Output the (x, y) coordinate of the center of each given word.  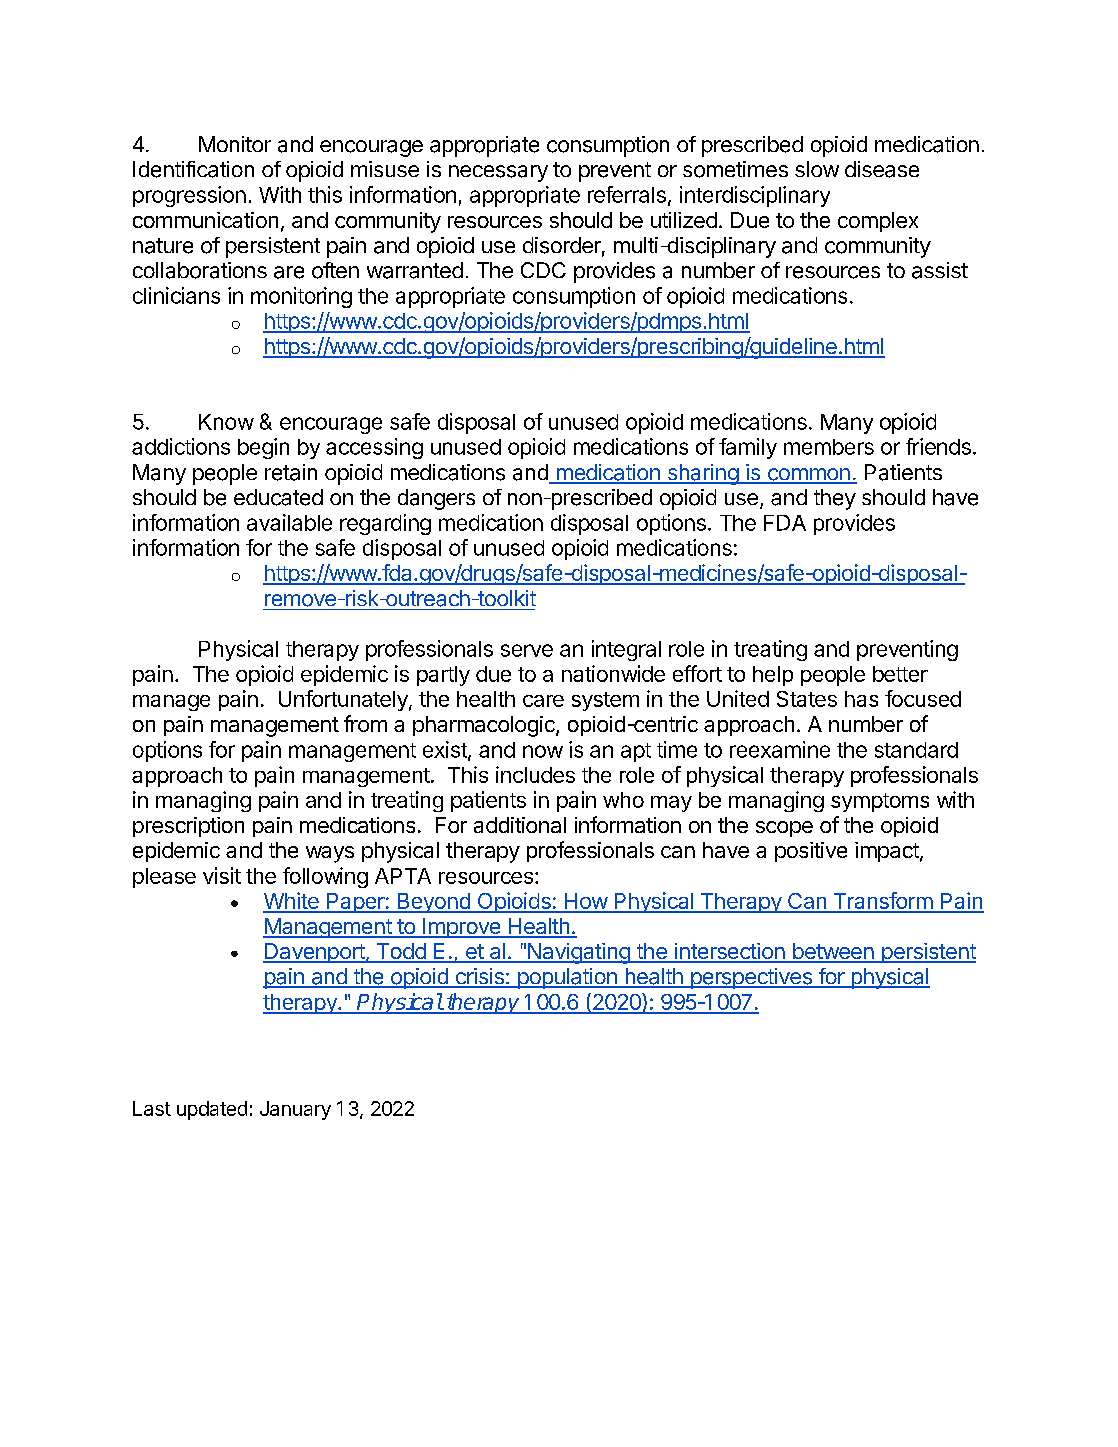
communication (205, 220)
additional (520, 825)
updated (212, 1110)
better (900, 674)
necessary (498, 173)
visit (222, 875)
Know (226, 422)
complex (878, 222)
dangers (436, 499)
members (829, 447)
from (365, 723)
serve (527, 650)
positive (811, 852)
